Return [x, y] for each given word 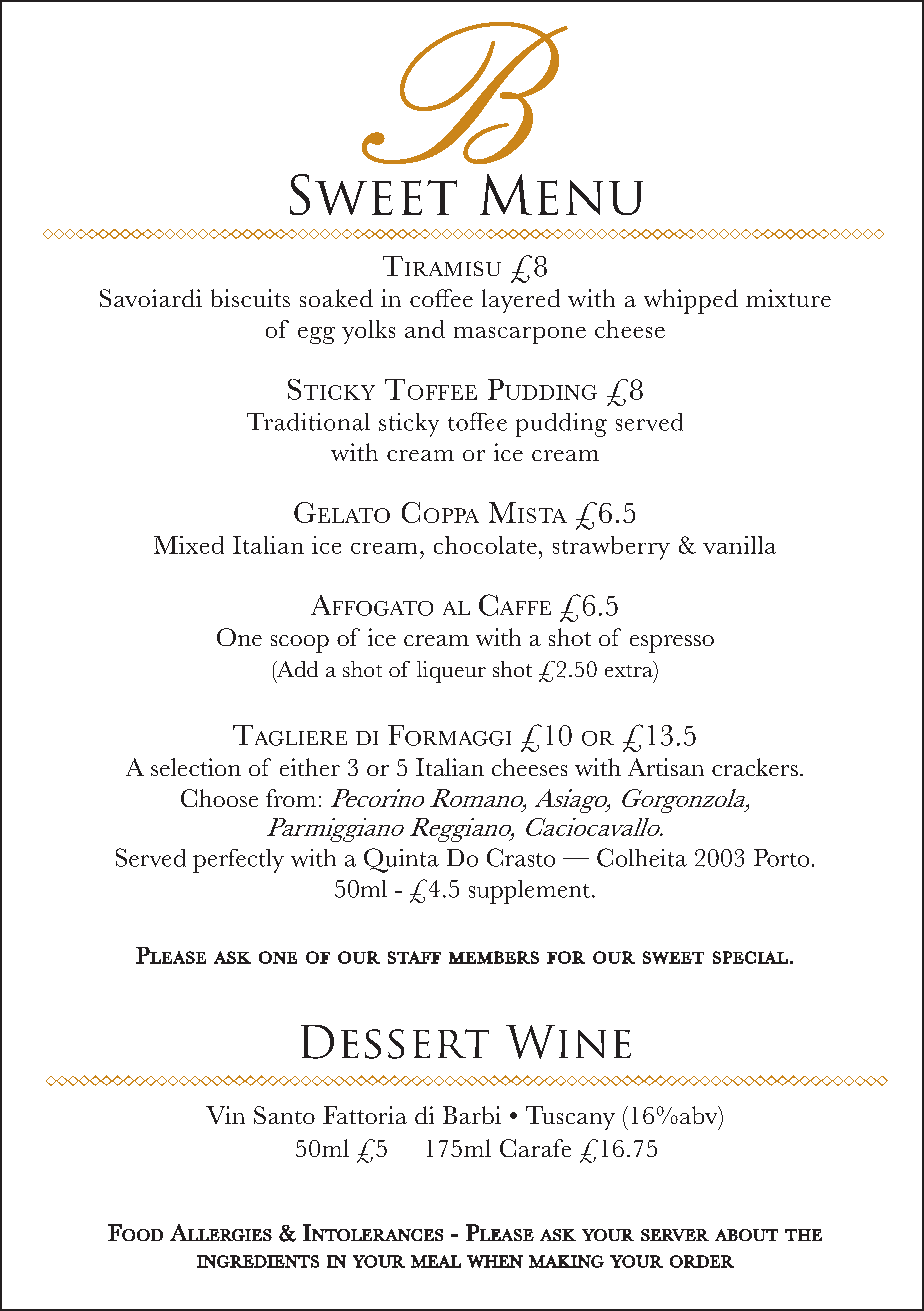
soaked [336, 298]
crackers [755, 767]
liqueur [451, 672]
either [310, 767]
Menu [561, 194]
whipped [691, 301]
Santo [284, 1115]
